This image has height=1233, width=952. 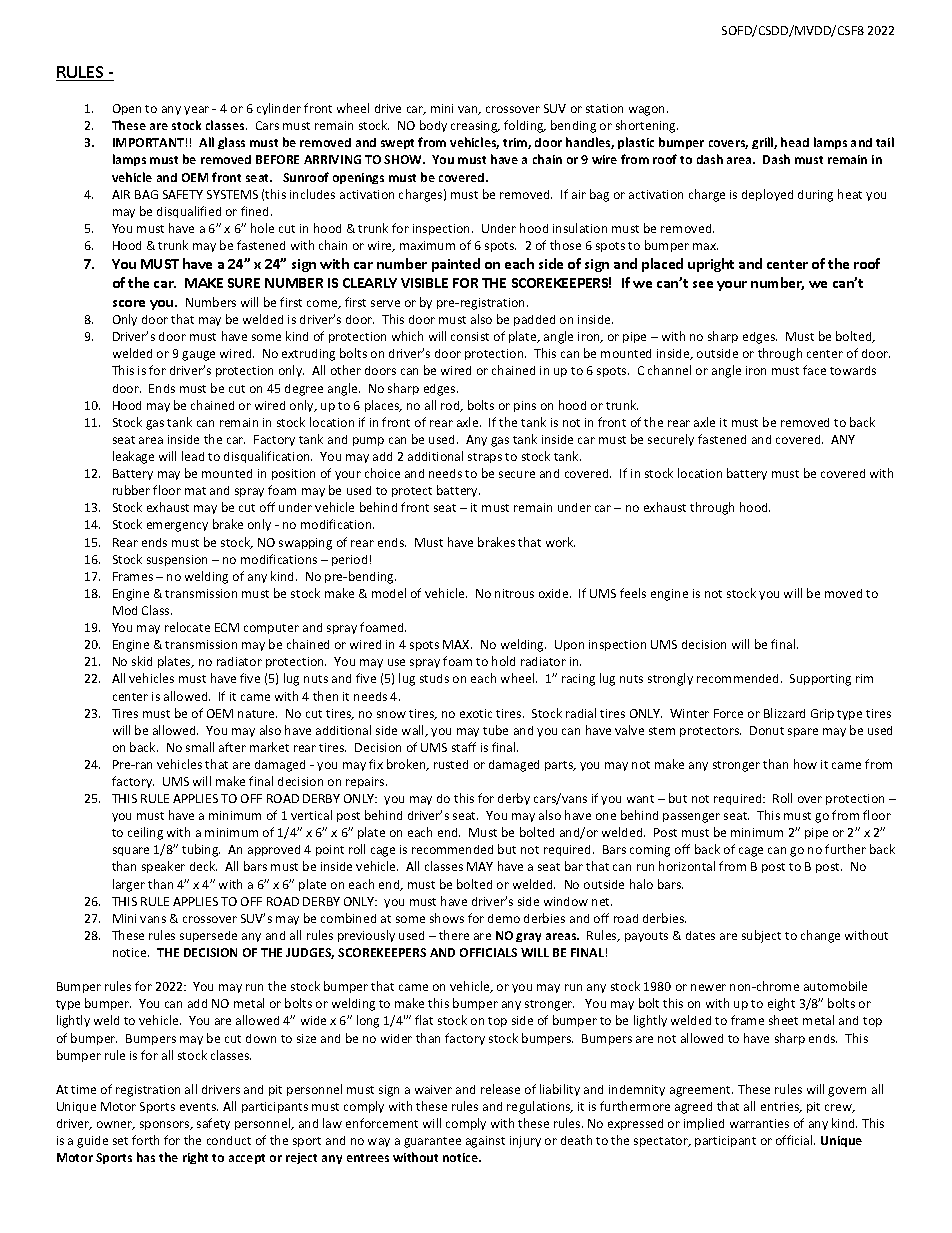 I want to click on ceiling, so click(x=145, y=833).
